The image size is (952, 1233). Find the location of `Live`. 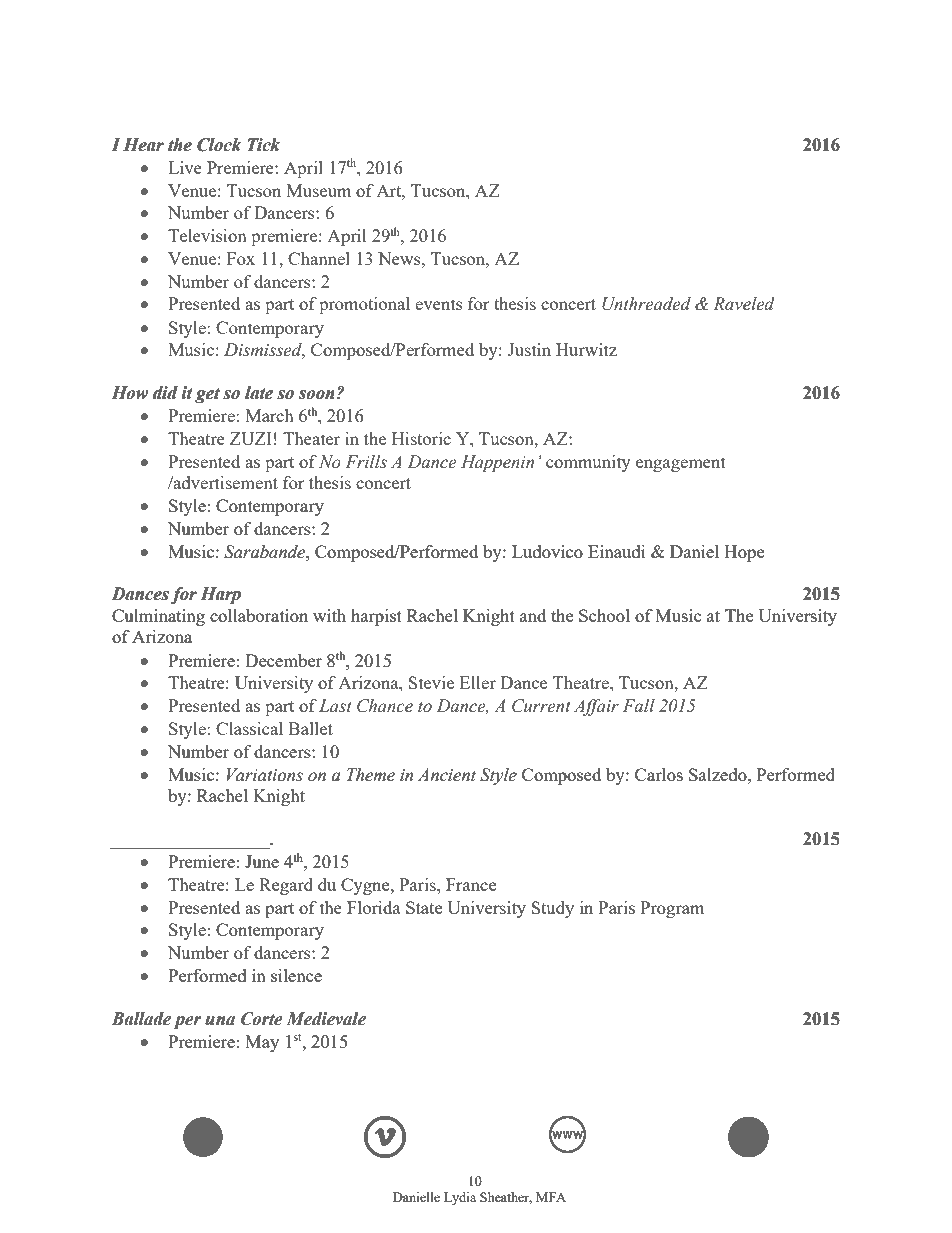

Live is located at coordinates (185, 167).
